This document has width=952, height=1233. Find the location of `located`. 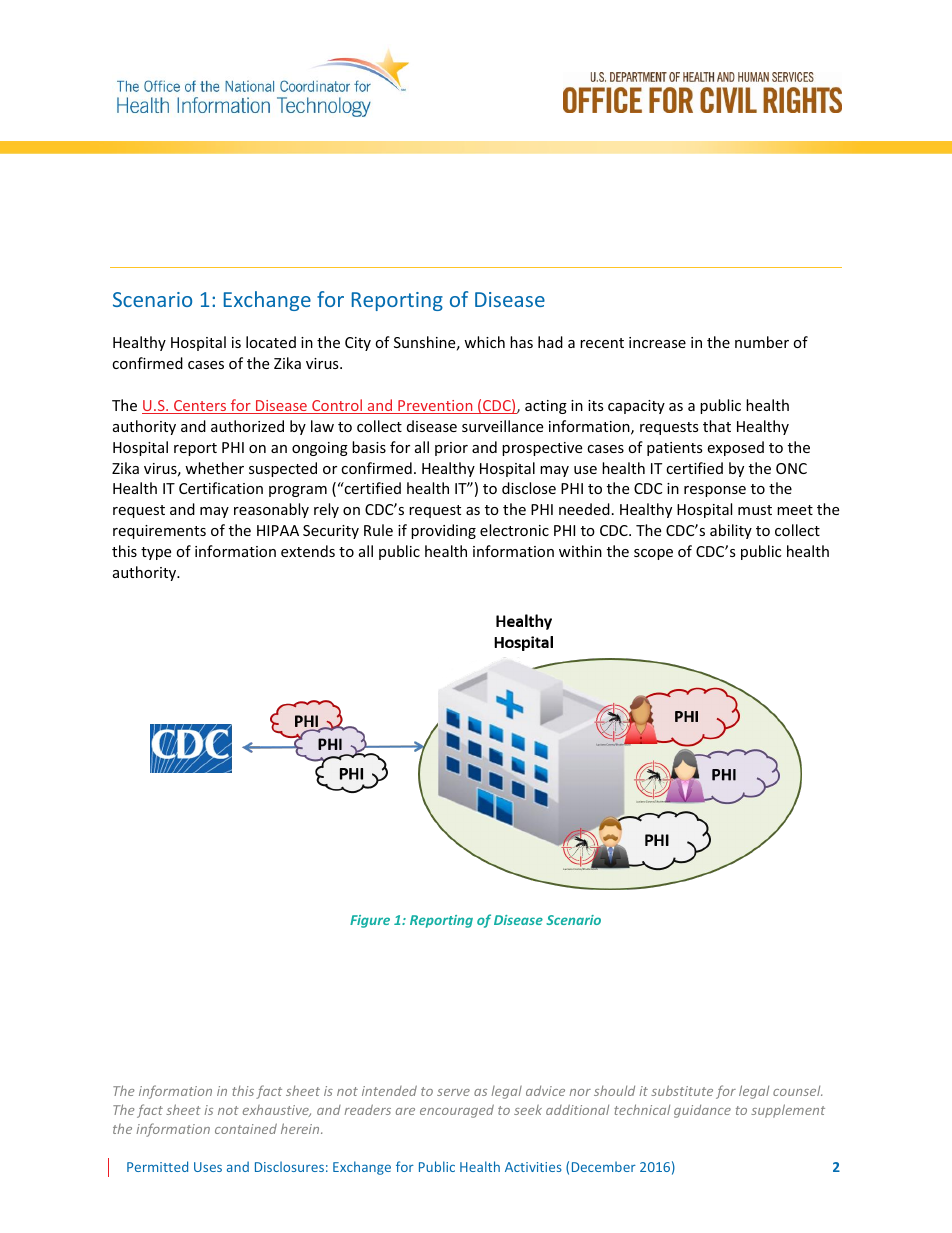

located is located at coordinates (271, 342).
